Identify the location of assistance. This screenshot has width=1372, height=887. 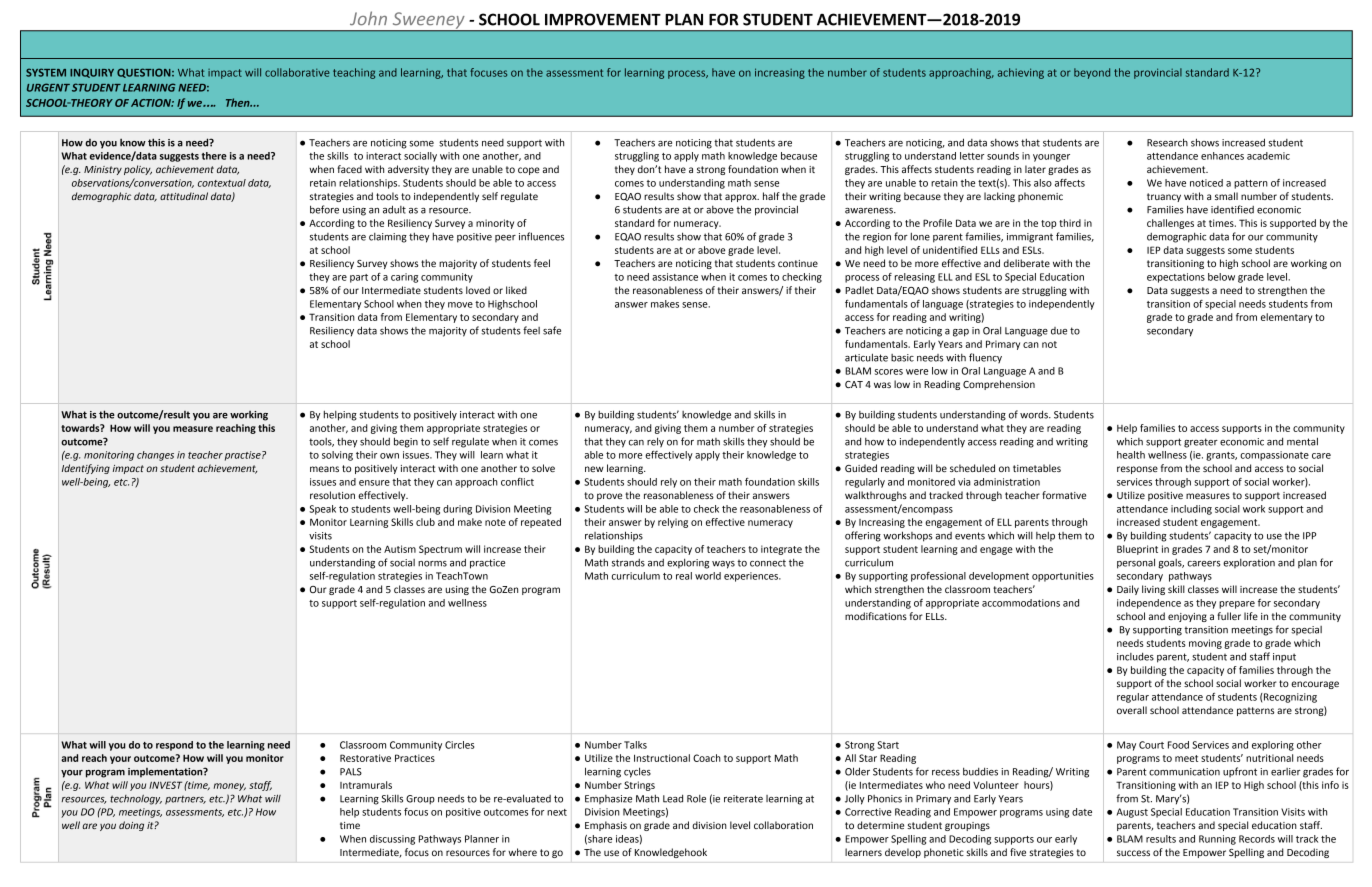
(675, 277).
